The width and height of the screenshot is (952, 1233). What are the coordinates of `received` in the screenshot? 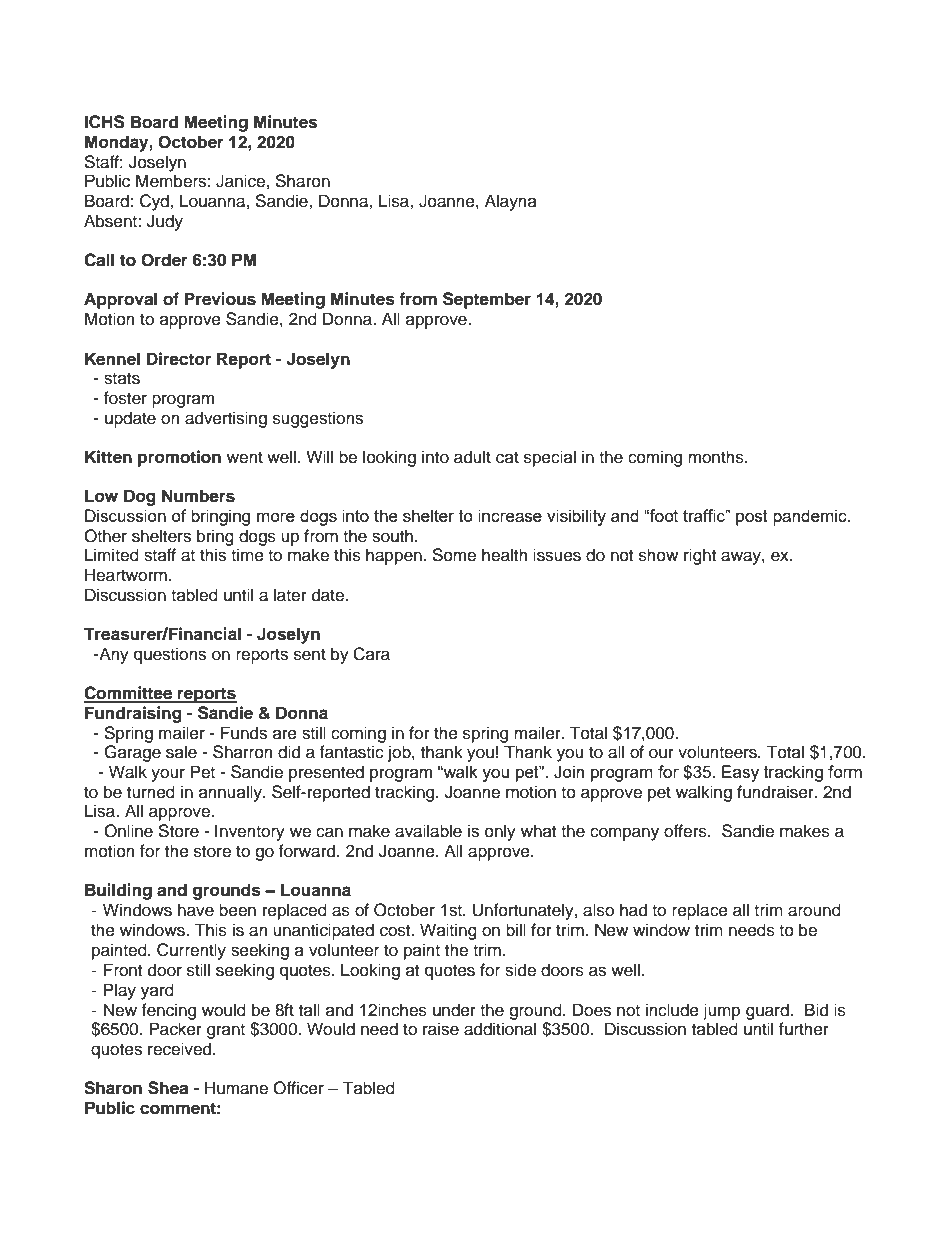 It's located at (181, 1049).
